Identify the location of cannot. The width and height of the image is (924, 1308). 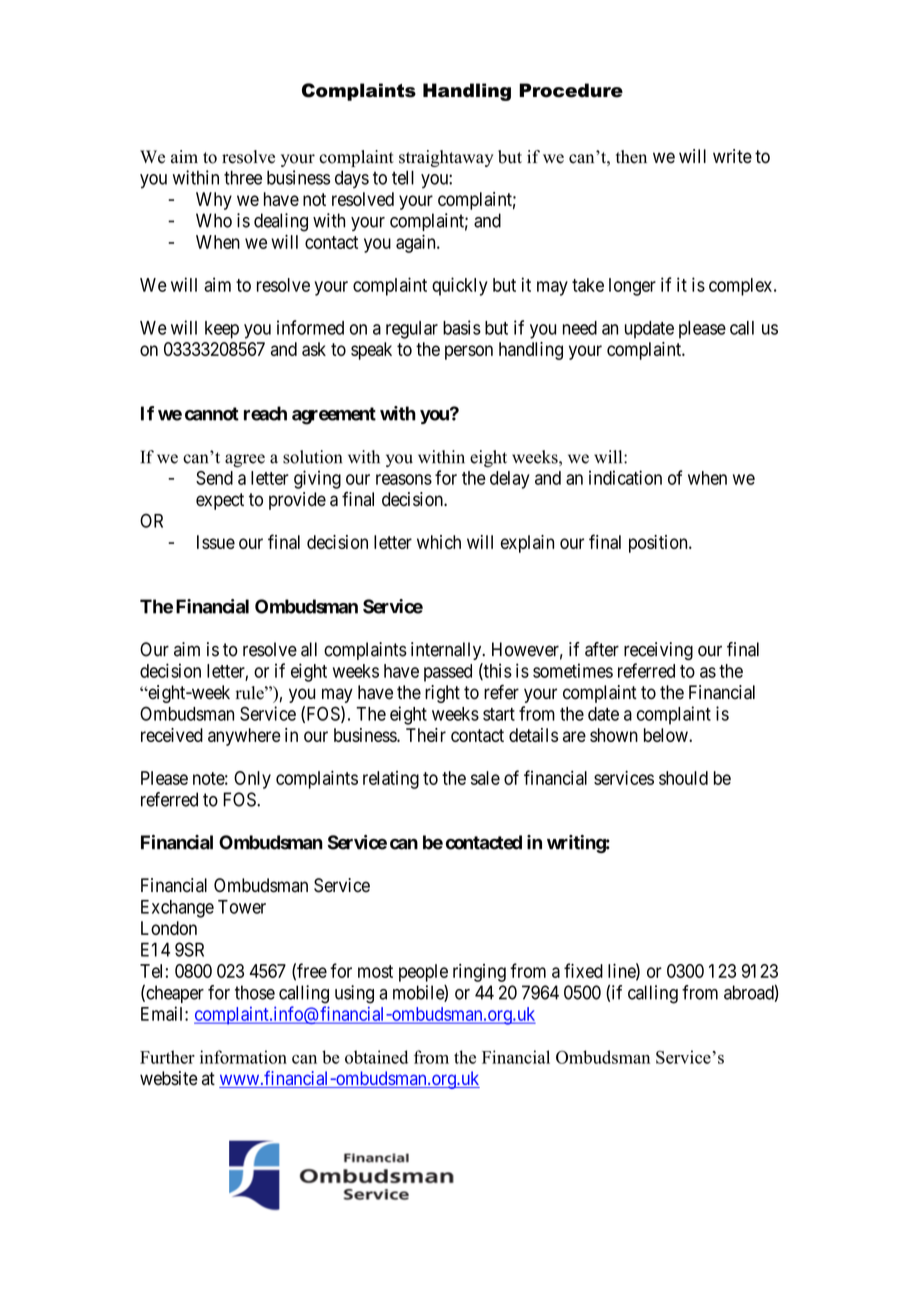
(212, 414).
